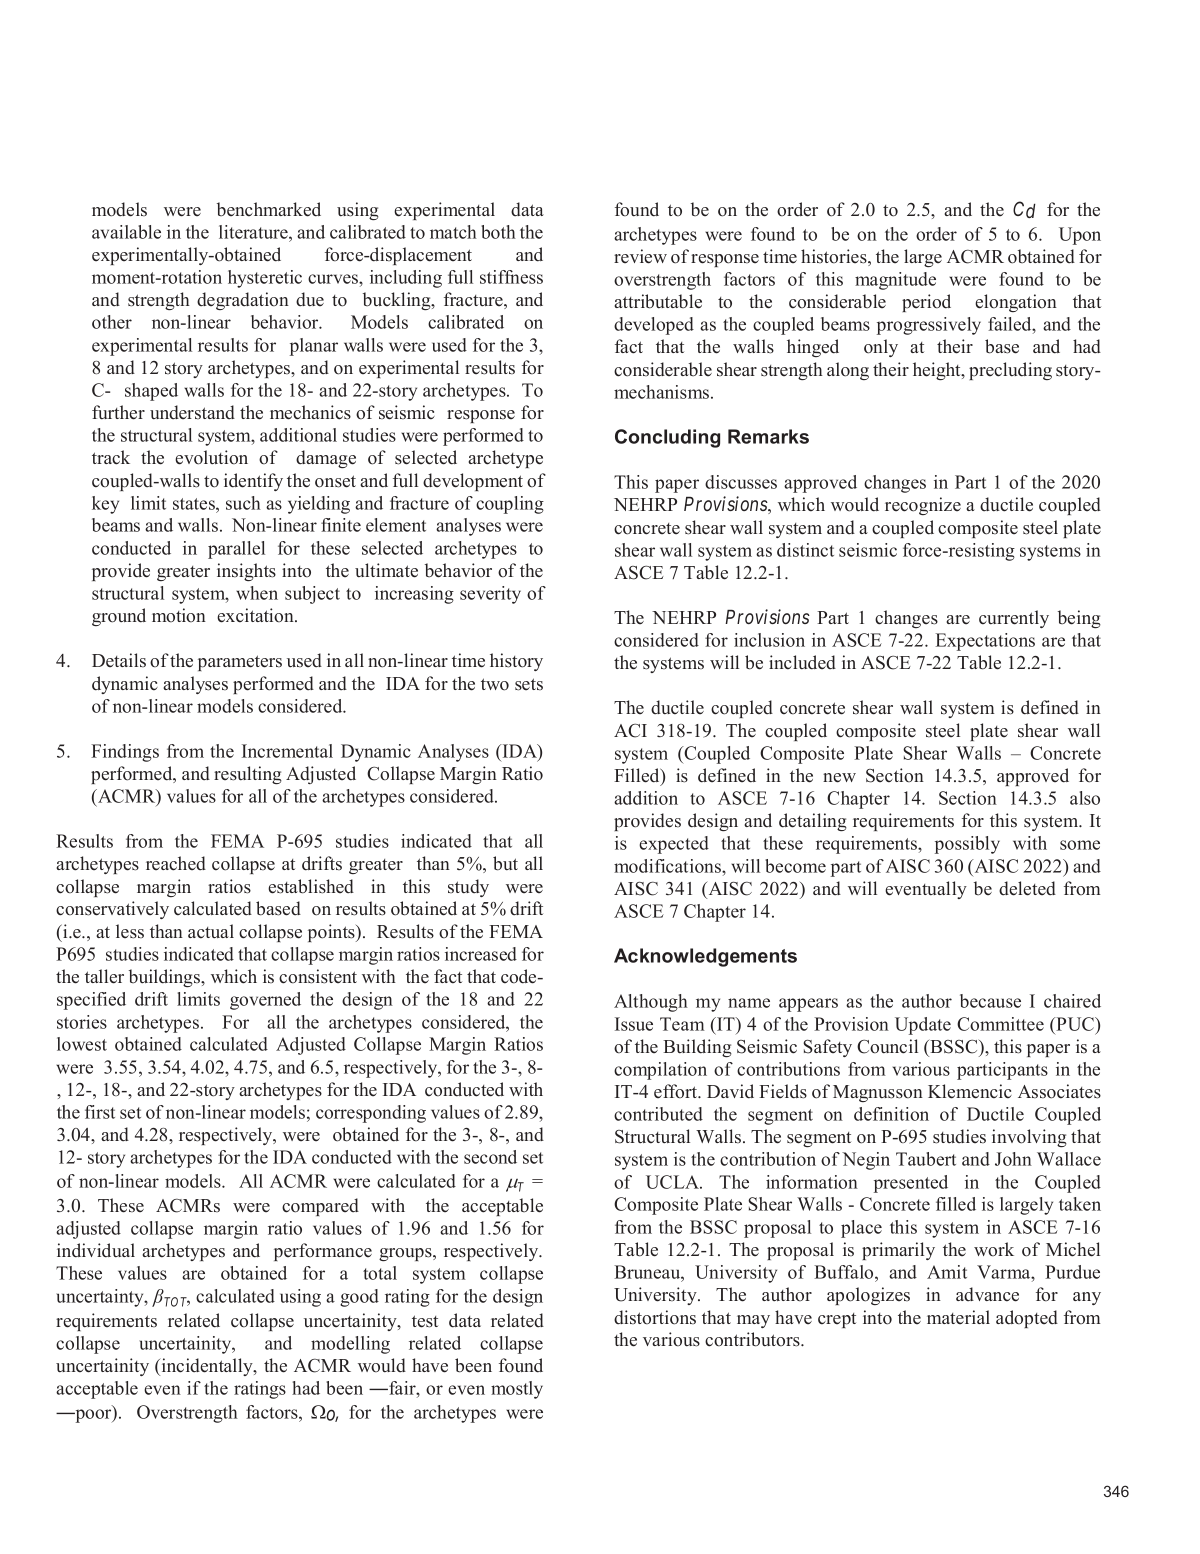 The height and width of the page is (1554, 1200). I want to click on motion, so click(179, 615).
